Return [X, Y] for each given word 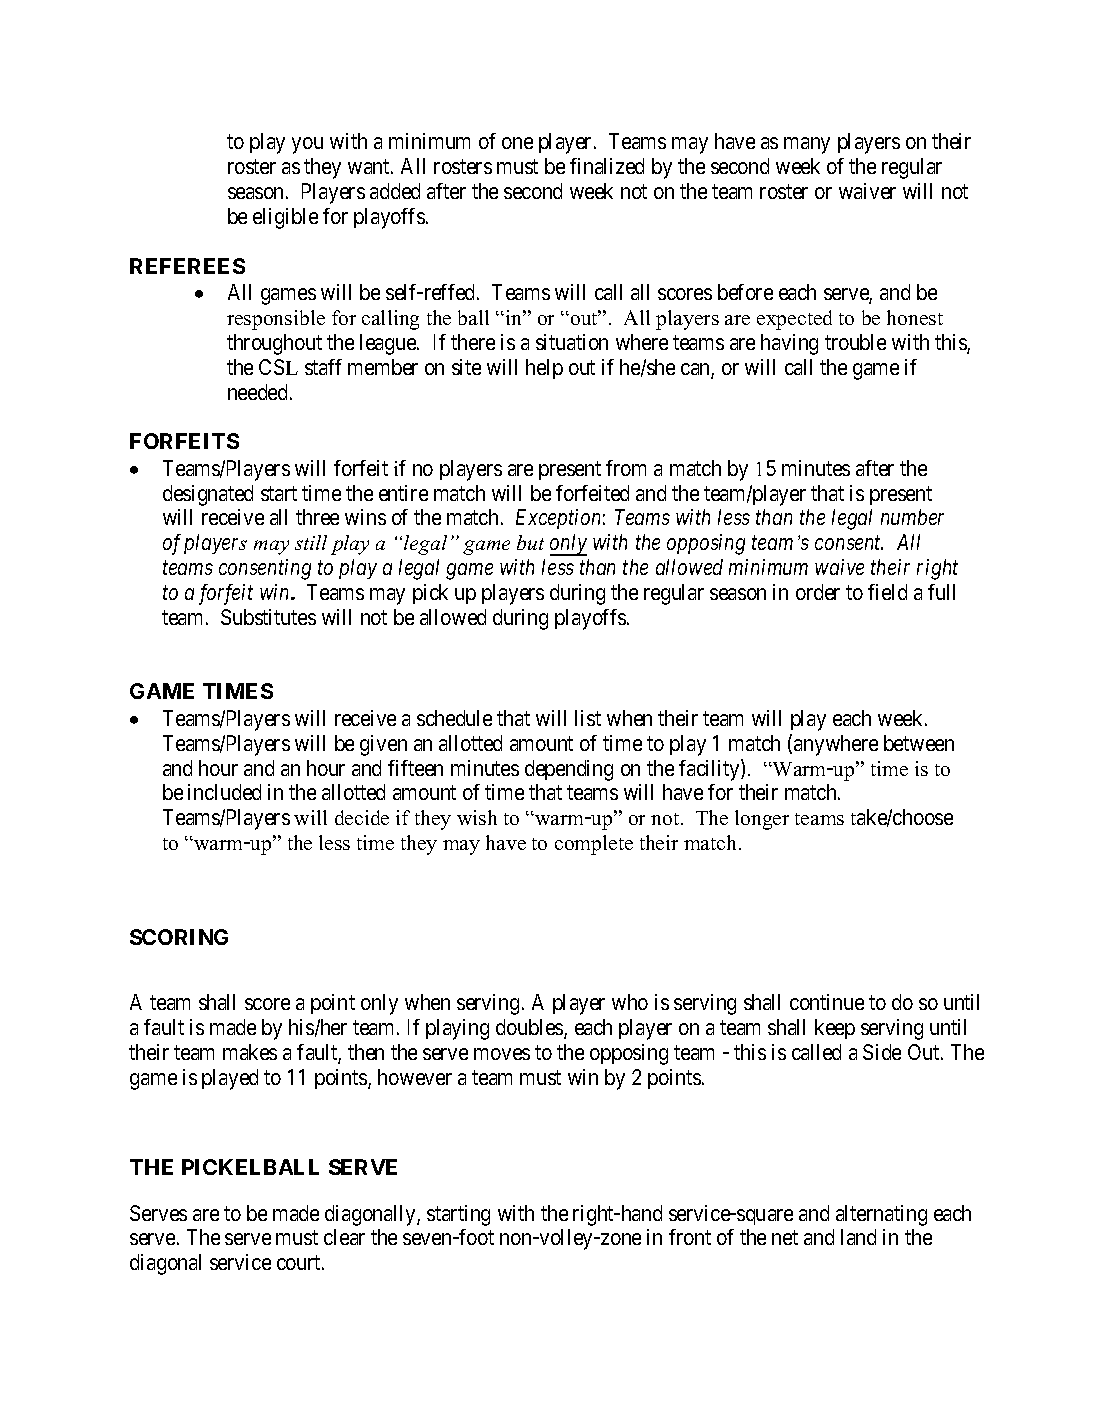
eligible [285, 218]
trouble [855, 342]
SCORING [179, 937]
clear [344, 1237]
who [630, 1002]
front [690, 1237]
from [626, 468]
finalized [607, 166]
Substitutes [268, 617]
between [919, 743]
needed [259, 392]
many [807, 145]
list [588, 718]
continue [827, 1002]
